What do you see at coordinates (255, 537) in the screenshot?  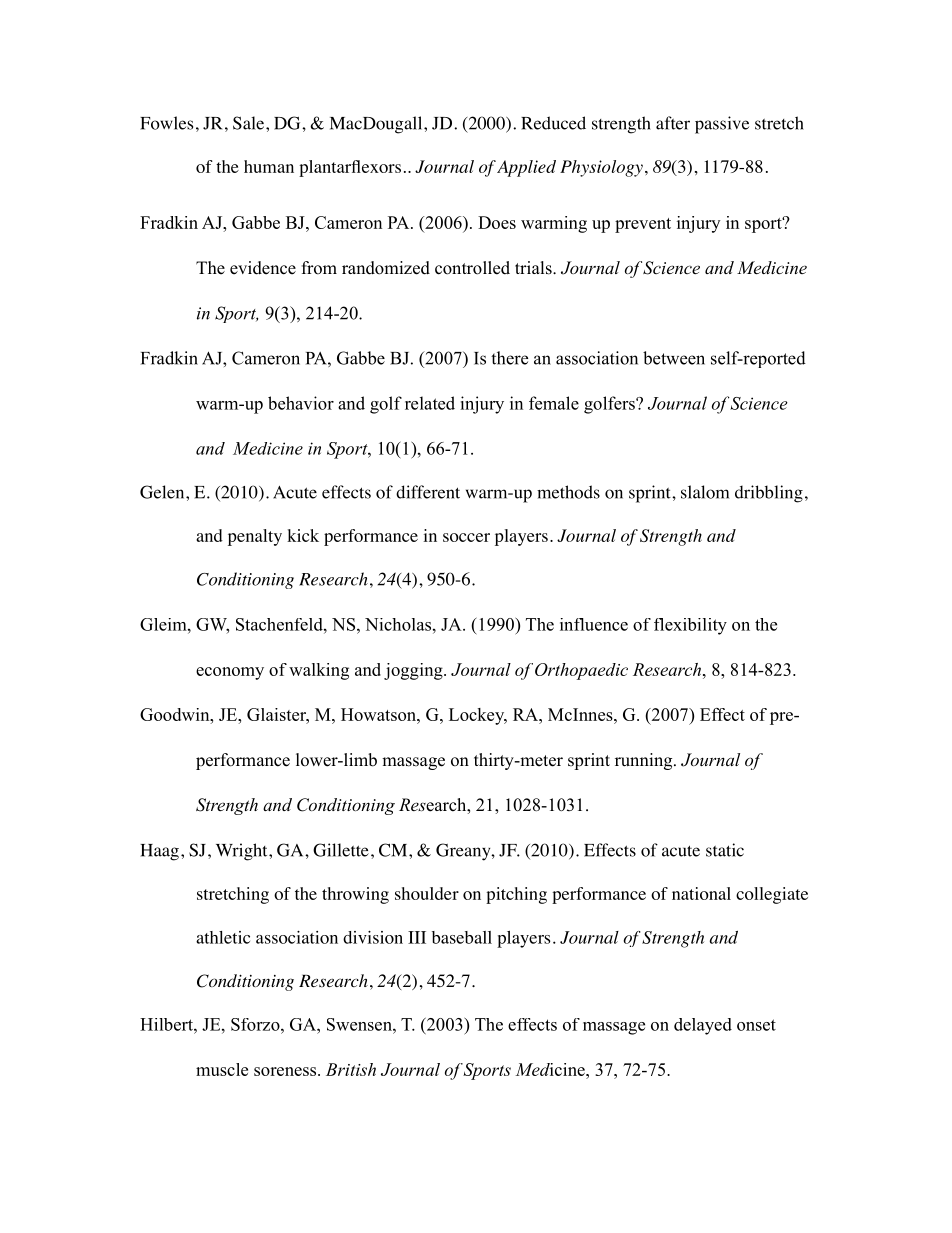 I see `penalty` at bounding box center [255, 537].
